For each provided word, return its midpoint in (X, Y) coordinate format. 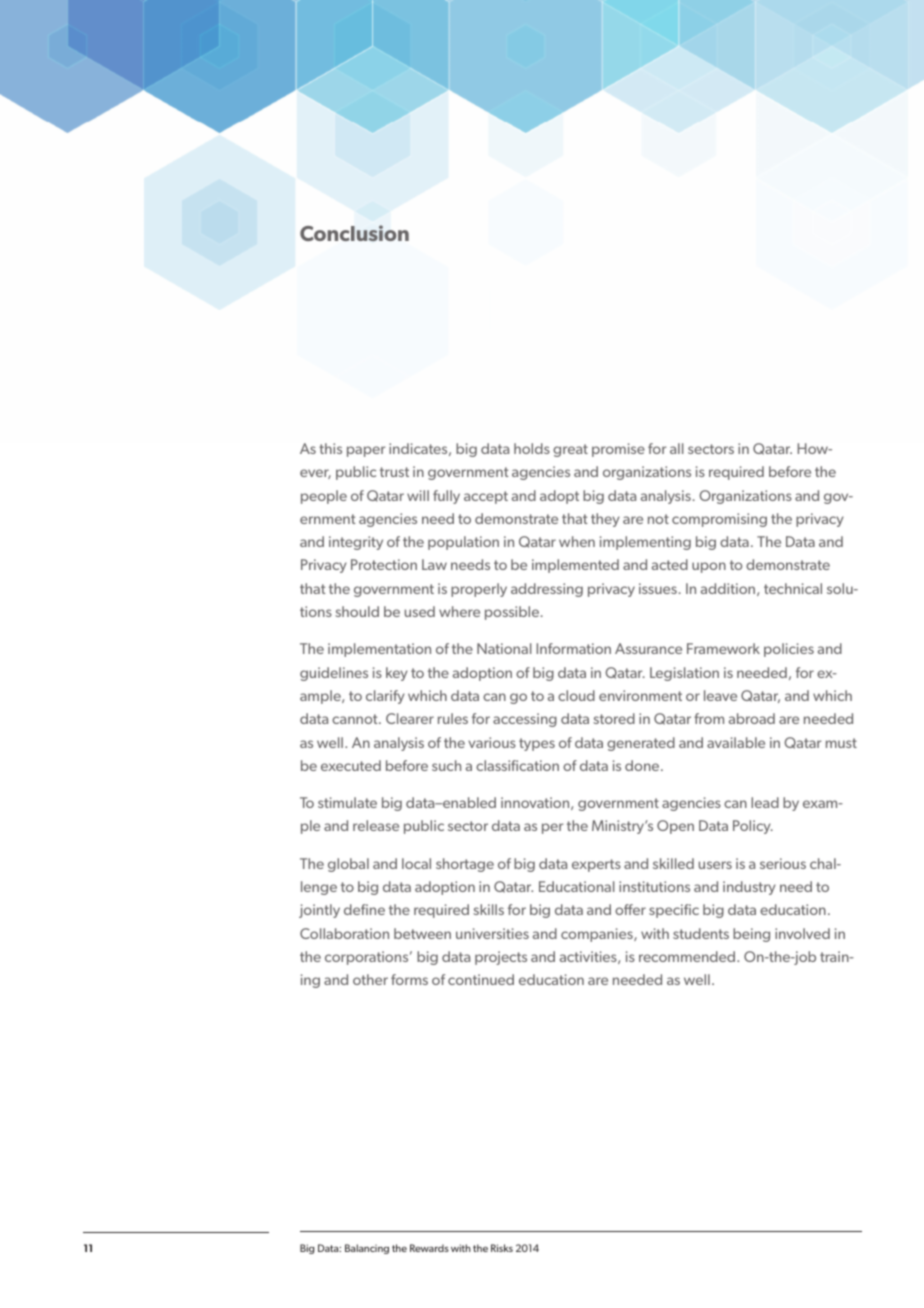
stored (614, 718)
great (570, 450)
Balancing (367, 1249)
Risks (502, 1248)
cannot (356, 719)
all (677, 448)
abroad (752, 718)
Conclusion (354, 233)
